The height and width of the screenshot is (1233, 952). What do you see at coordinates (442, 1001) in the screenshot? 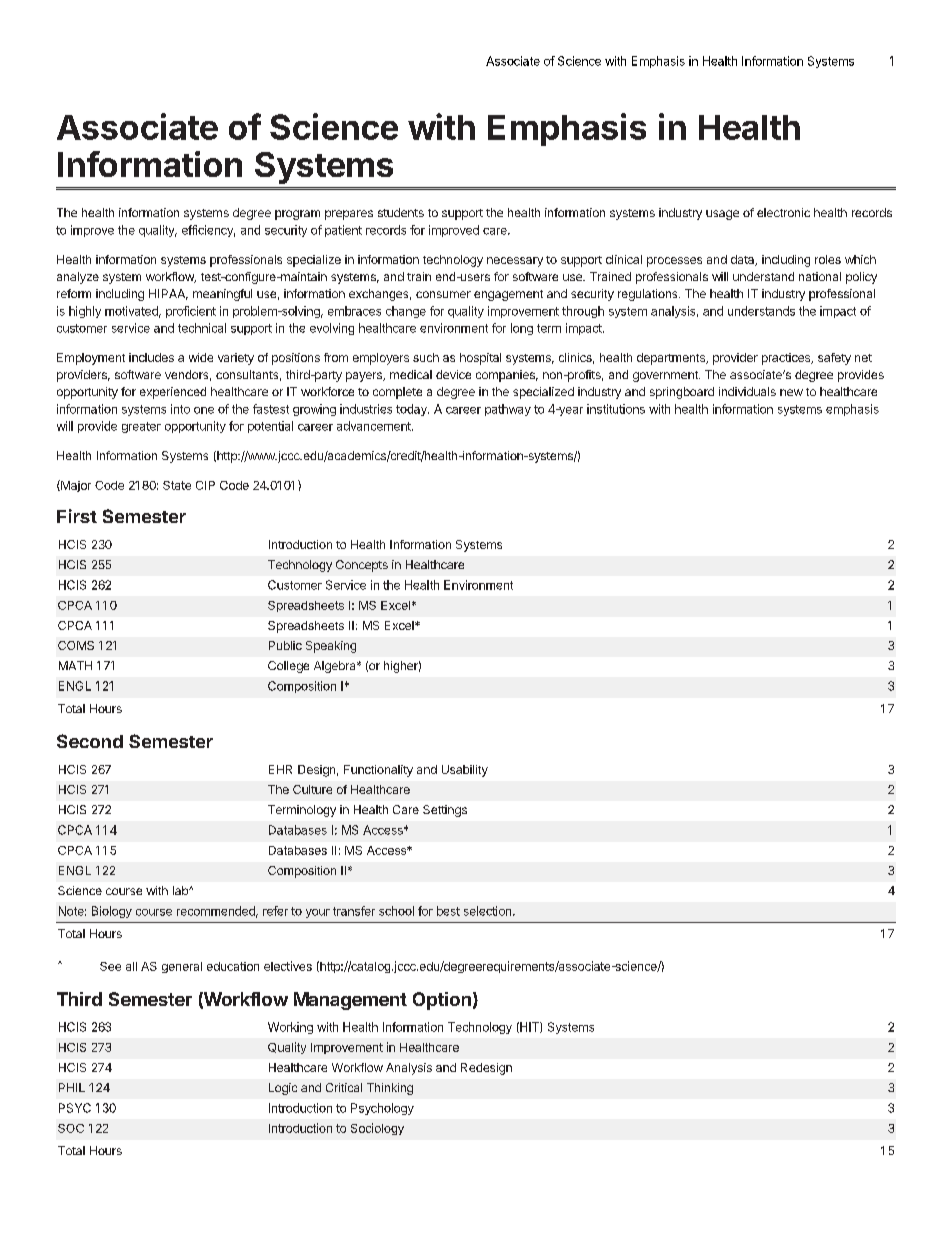
I see `Option` at bounding box center [442, 1001].
